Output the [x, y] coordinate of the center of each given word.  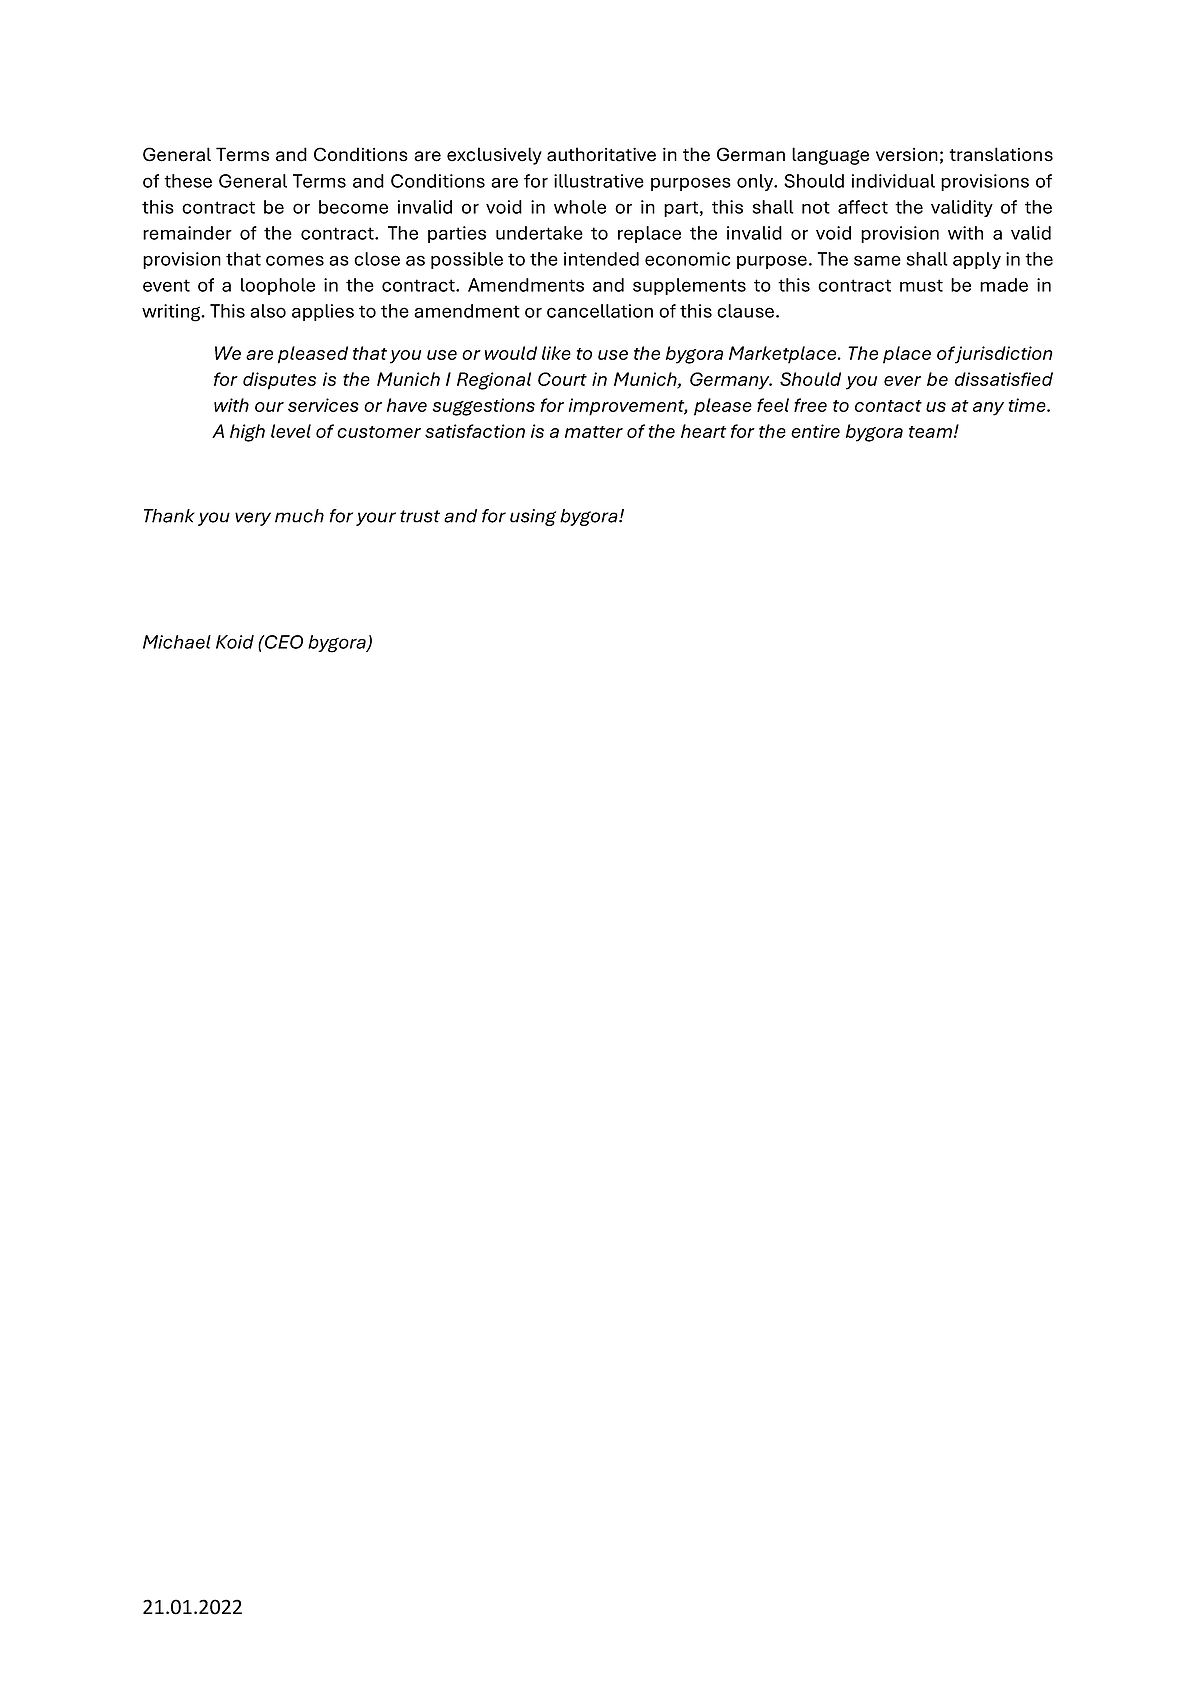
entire [815, 431]
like [556, 353]
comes [295, 260]
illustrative [599, 181]
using [533, 517]
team [930, 432]
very [253, 519]
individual [893, 181]
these [188, 181]
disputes [279, 381]
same [877, 260]
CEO [283, 642]
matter [594, 432]
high [247, 433]
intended [601, 259]
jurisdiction [1004, 355]
